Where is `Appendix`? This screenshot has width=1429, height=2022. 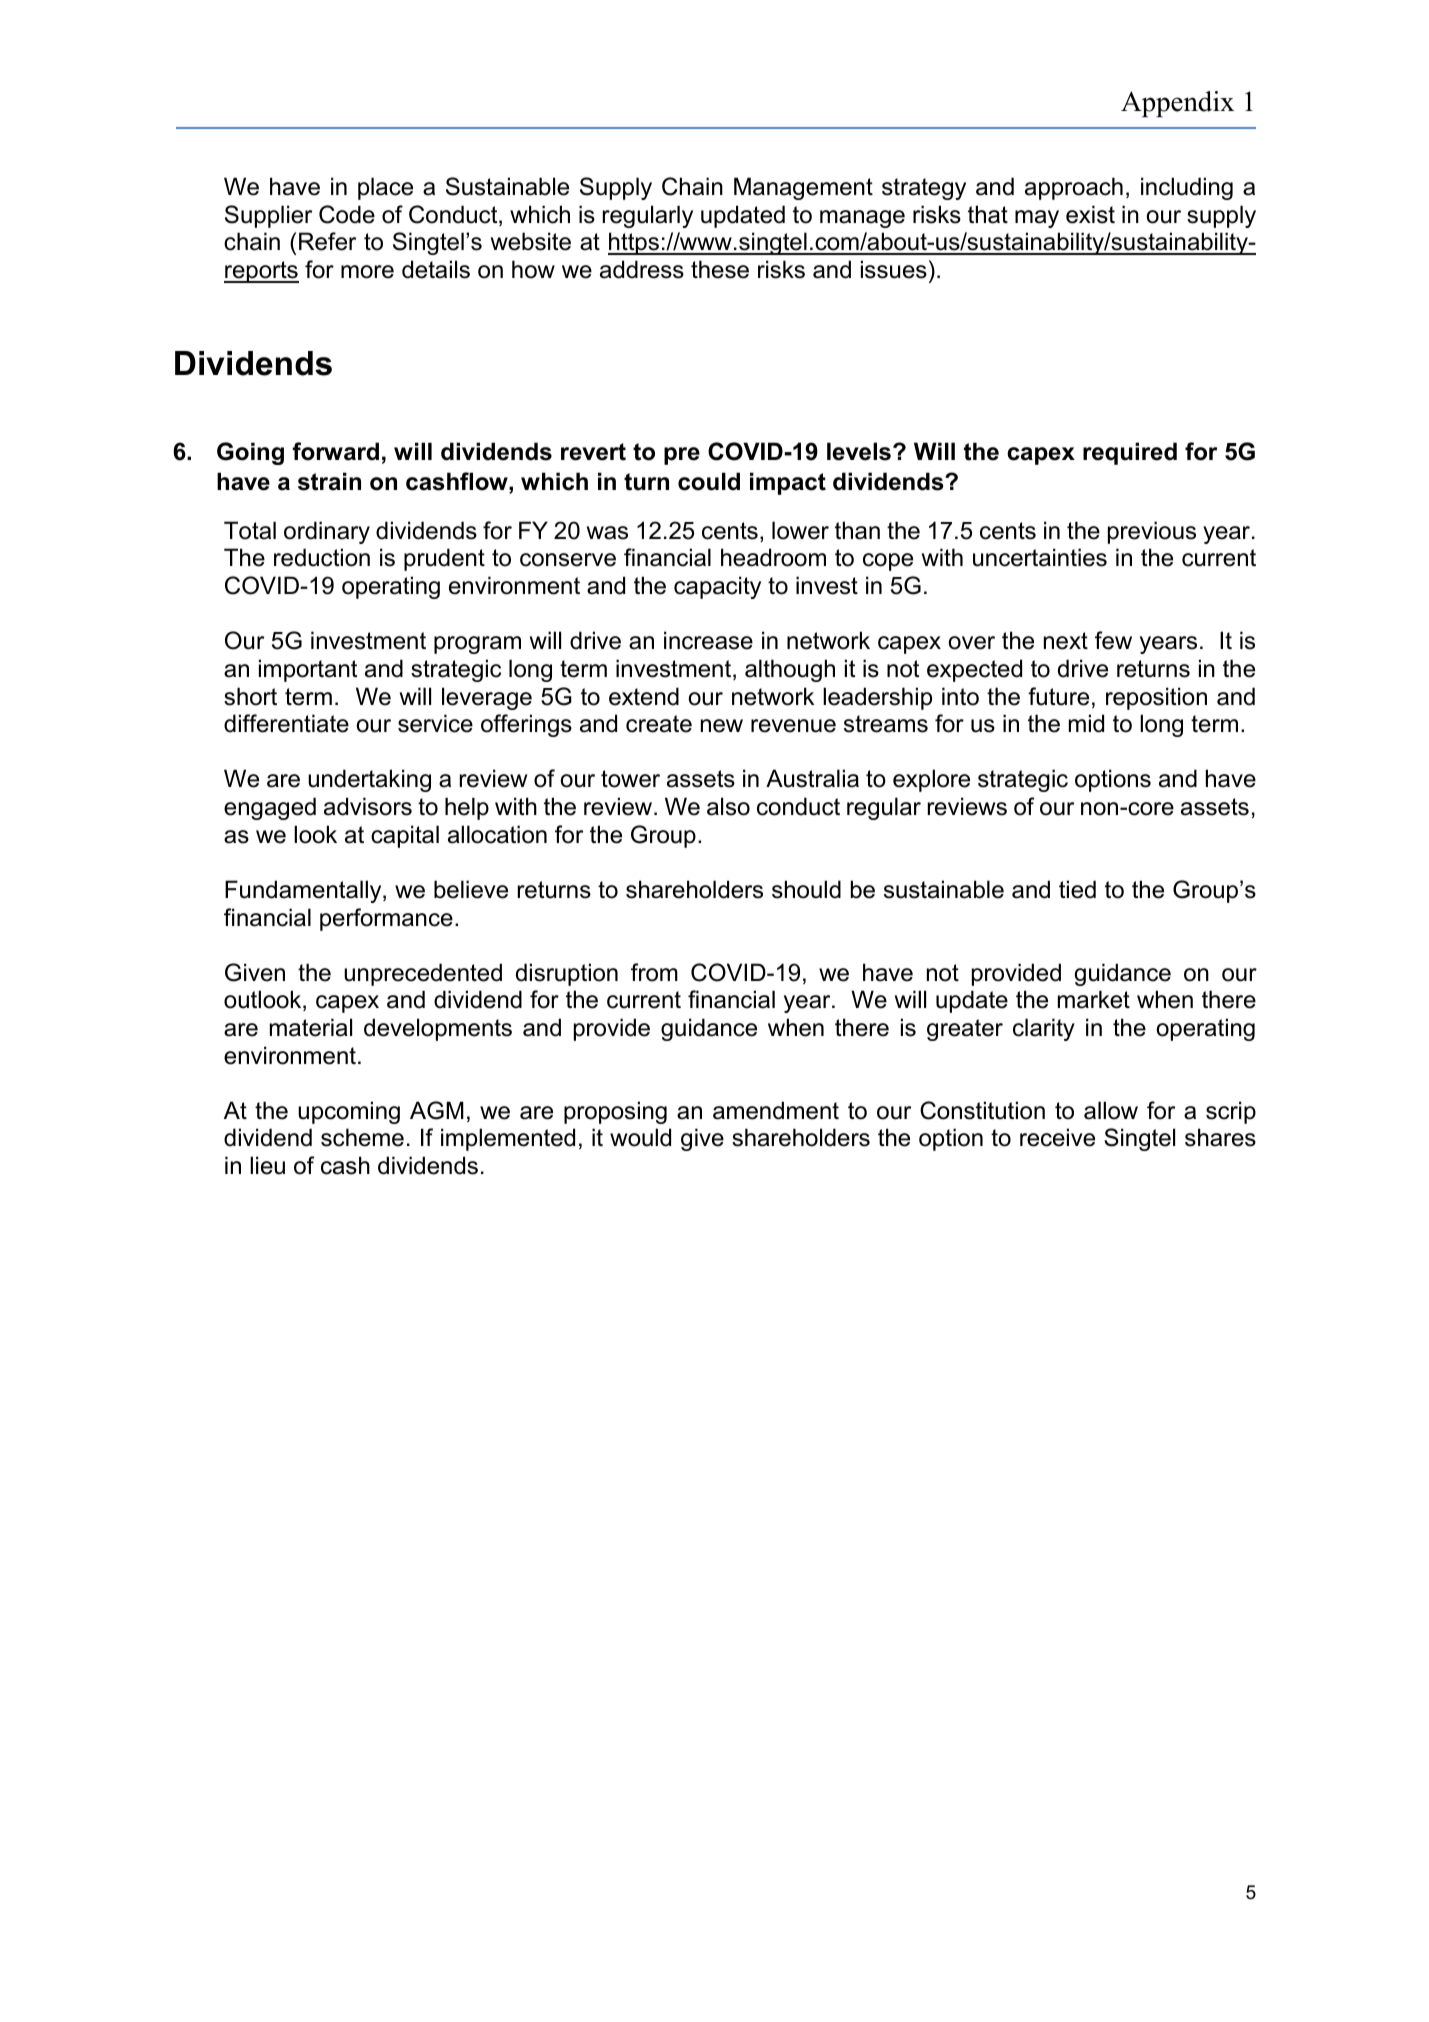
Appendix is located at coordinates (1177, 104).
